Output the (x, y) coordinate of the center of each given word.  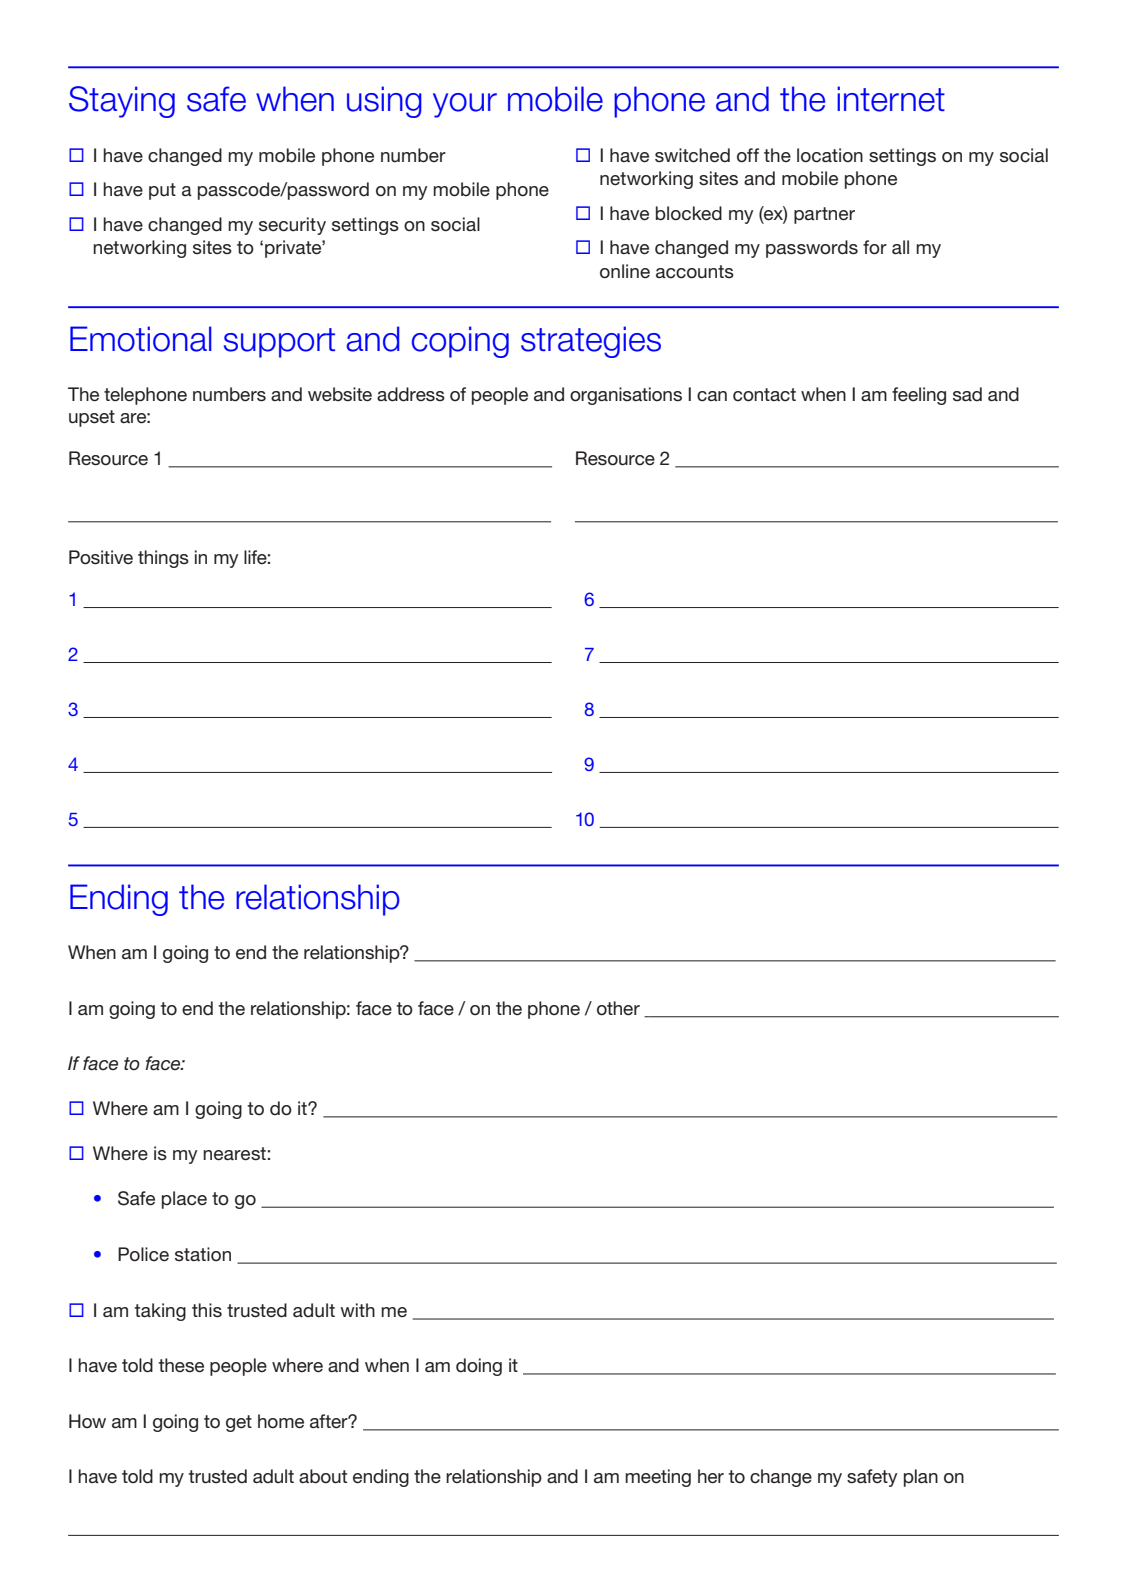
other (618, 1008)
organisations (626, 396)
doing (479, 1367)
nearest (234, 1154)
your (465, 105)
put (162, 191)
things (163, 559)
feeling (919, 396)
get (239, 1423)
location (830, 155)
